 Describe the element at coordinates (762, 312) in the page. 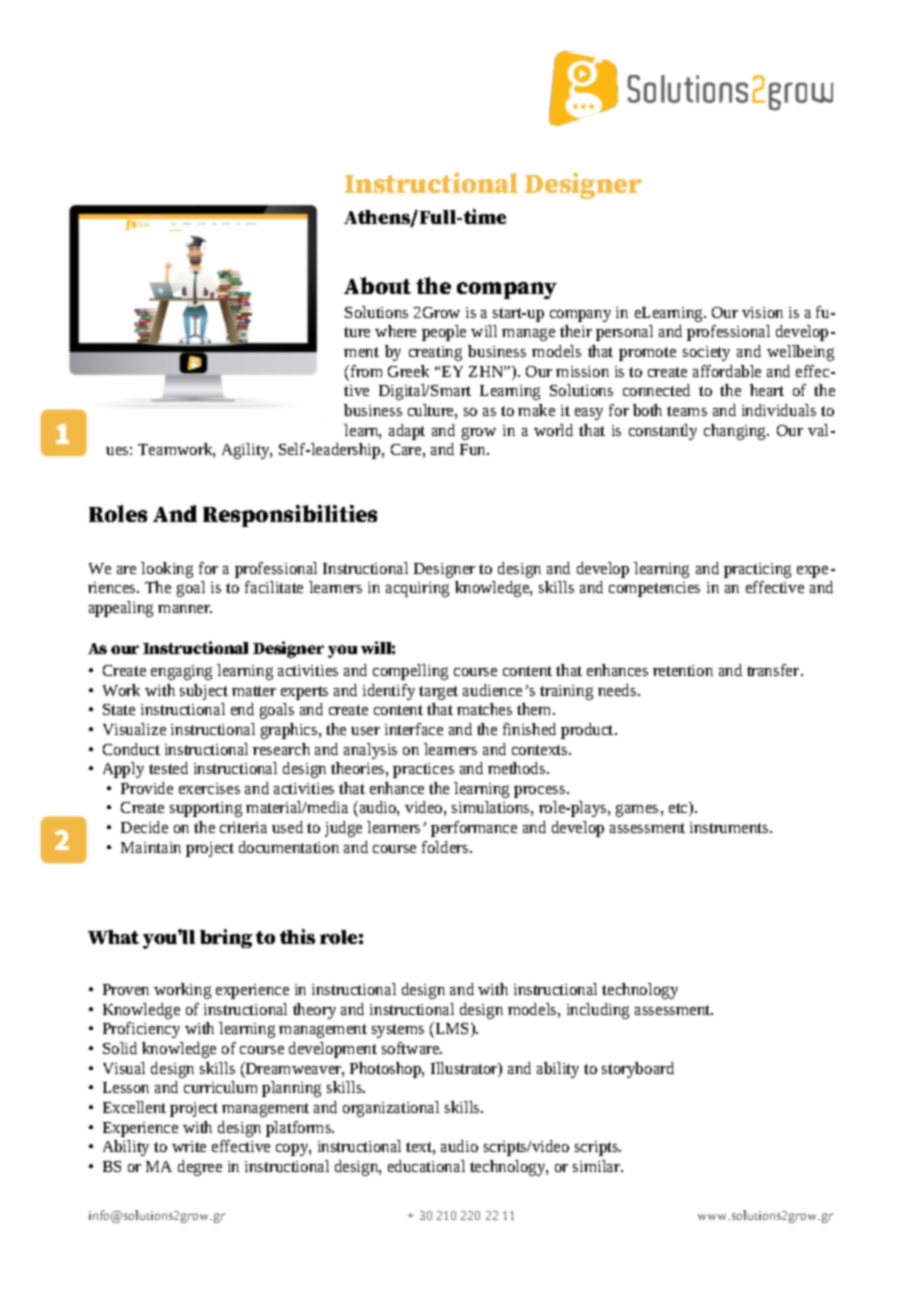

I see `vision` at that location.
